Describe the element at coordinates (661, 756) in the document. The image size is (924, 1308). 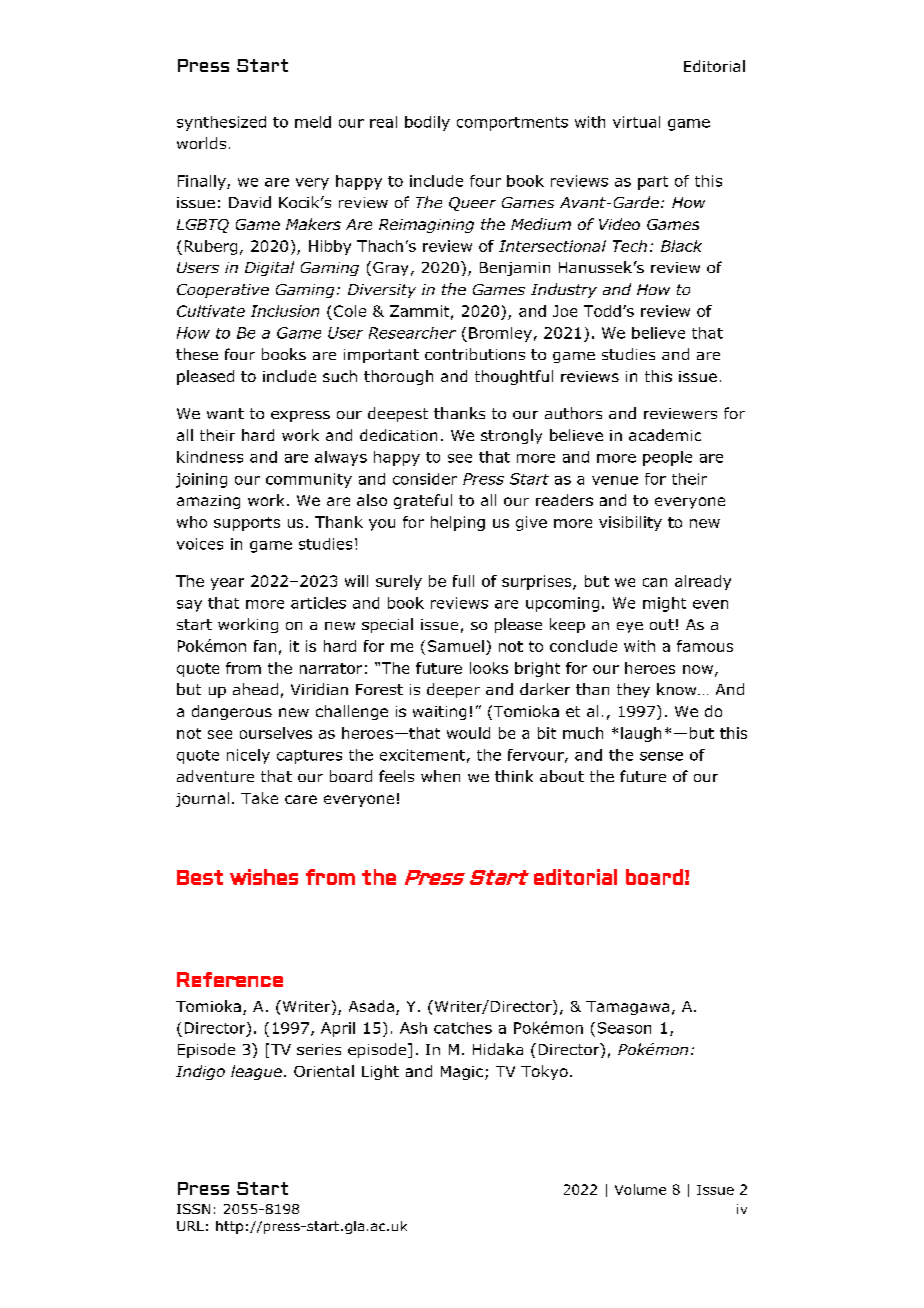
I see `sense` at that location.
